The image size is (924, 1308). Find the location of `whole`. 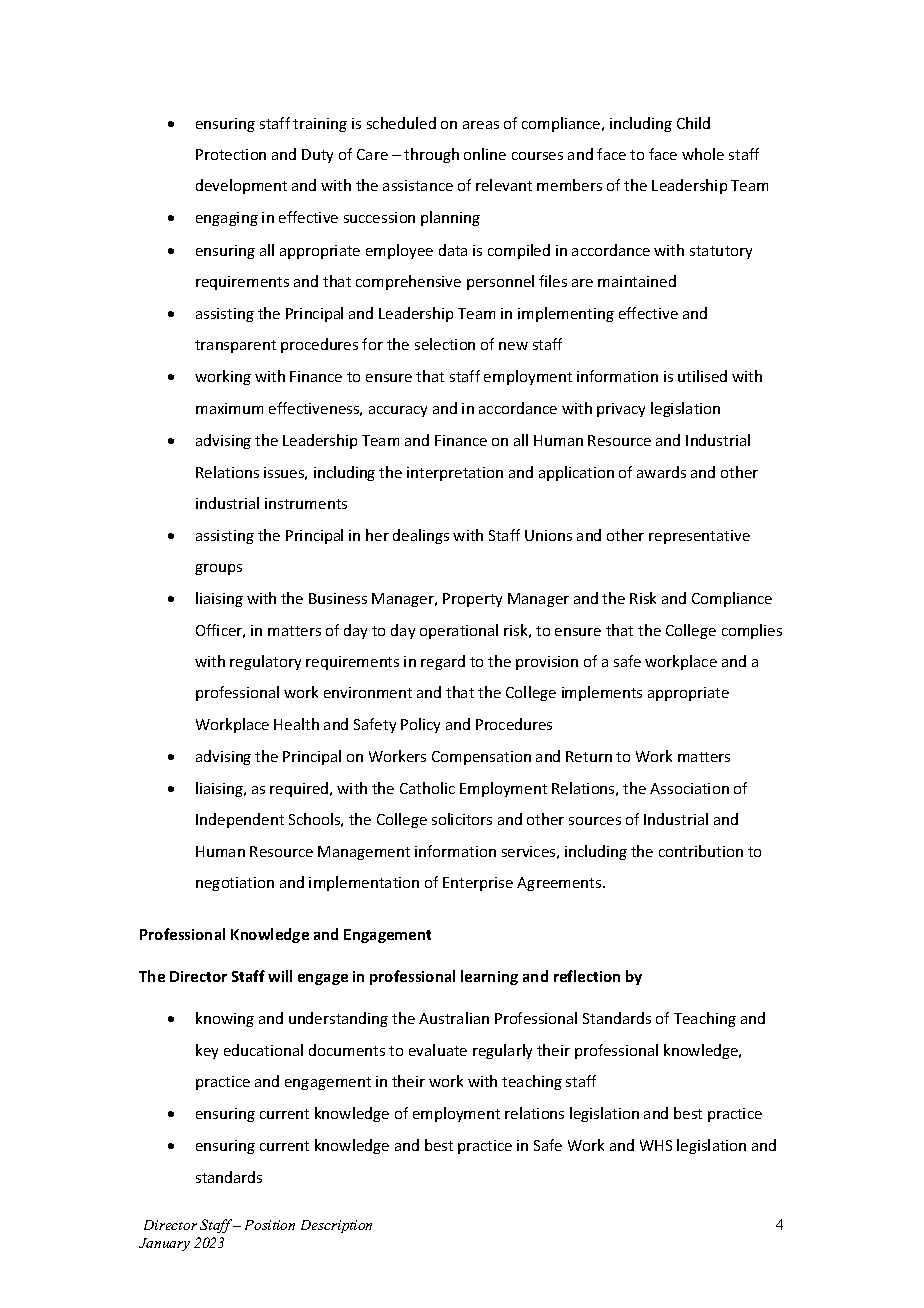

whole is located at coordinates (703, 154).
